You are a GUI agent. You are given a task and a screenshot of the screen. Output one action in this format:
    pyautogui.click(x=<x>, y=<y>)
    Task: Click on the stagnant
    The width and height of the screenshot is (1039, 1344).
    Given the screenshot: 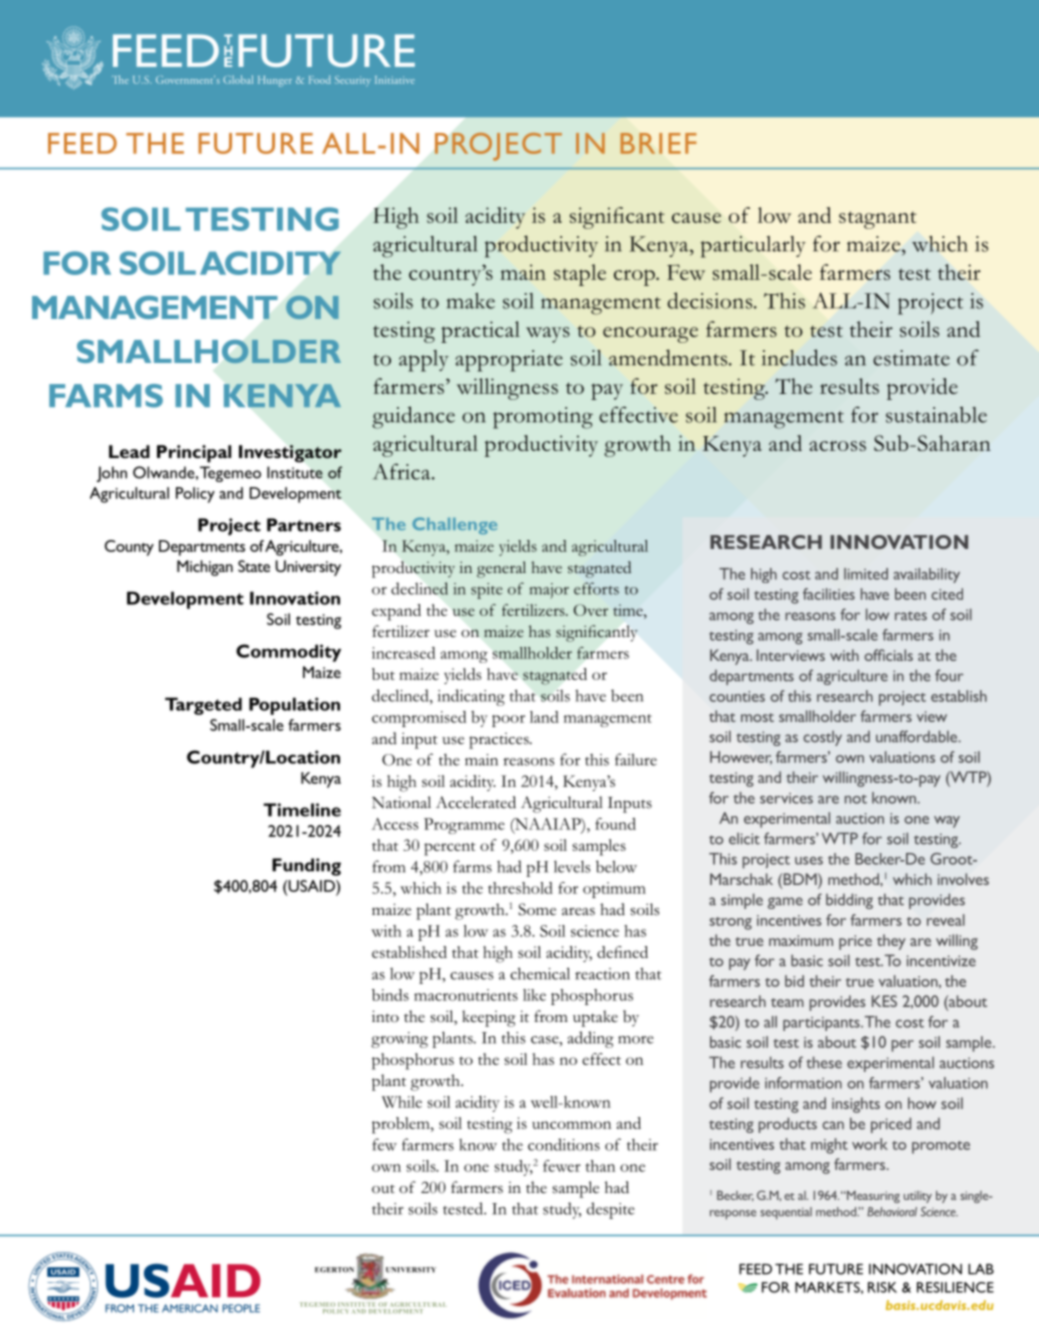 What is the action you would take?
    pyautogui.click(x=878, y=220)
